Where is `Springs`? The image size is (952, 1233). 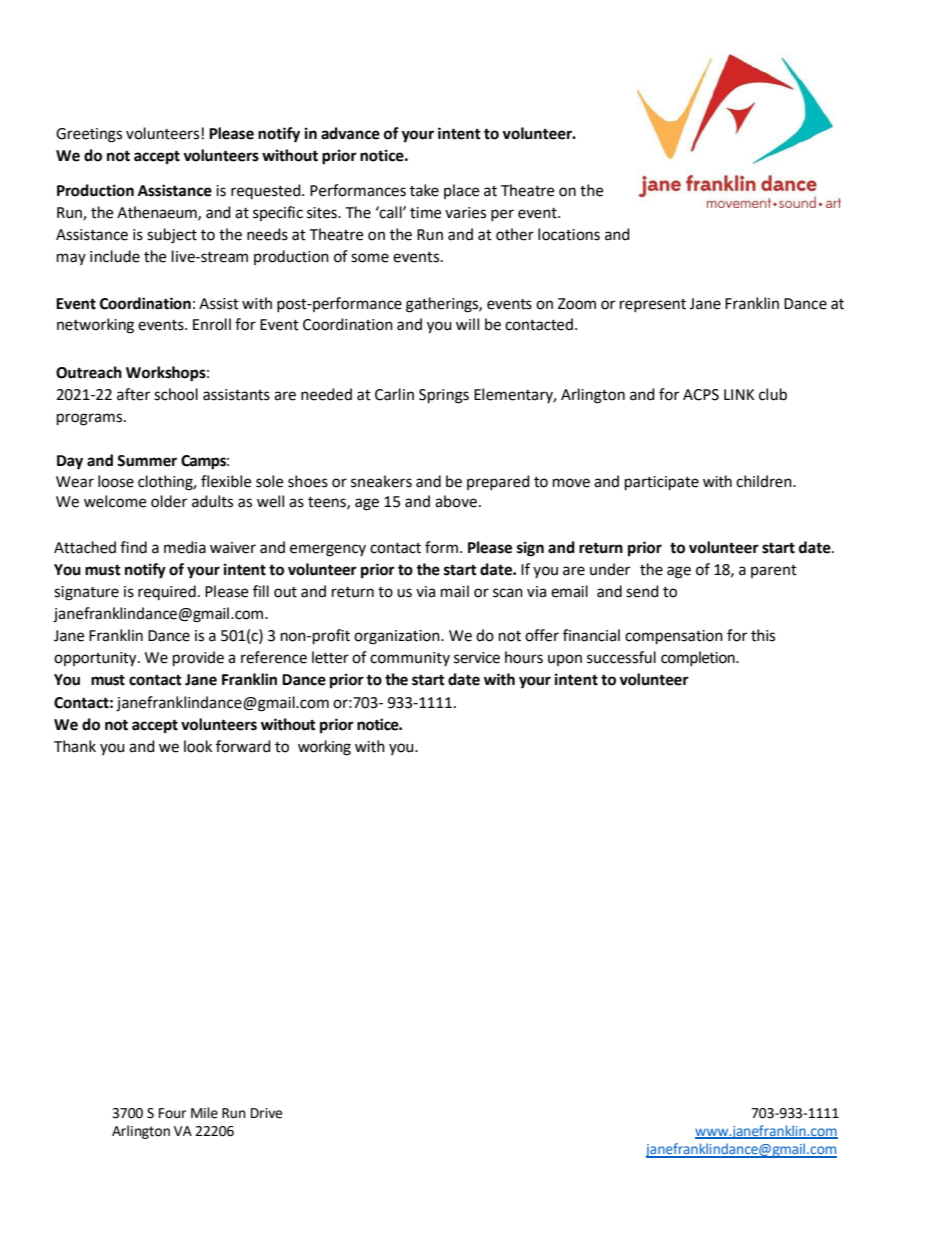
Springs is located at coordinates (444, 396).
